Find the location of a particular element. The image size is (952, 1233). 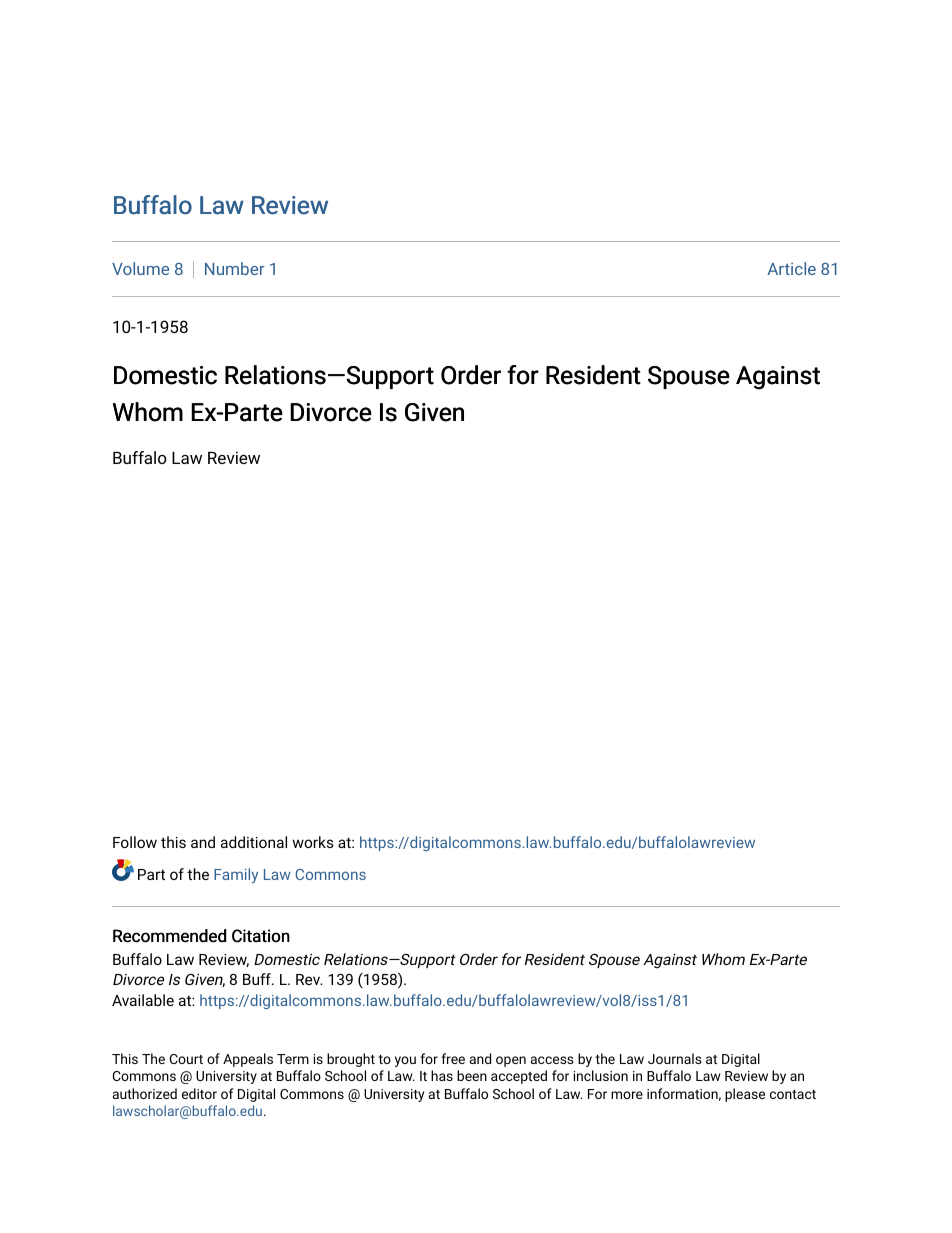

Court is located at coordinates (186, 1059).
